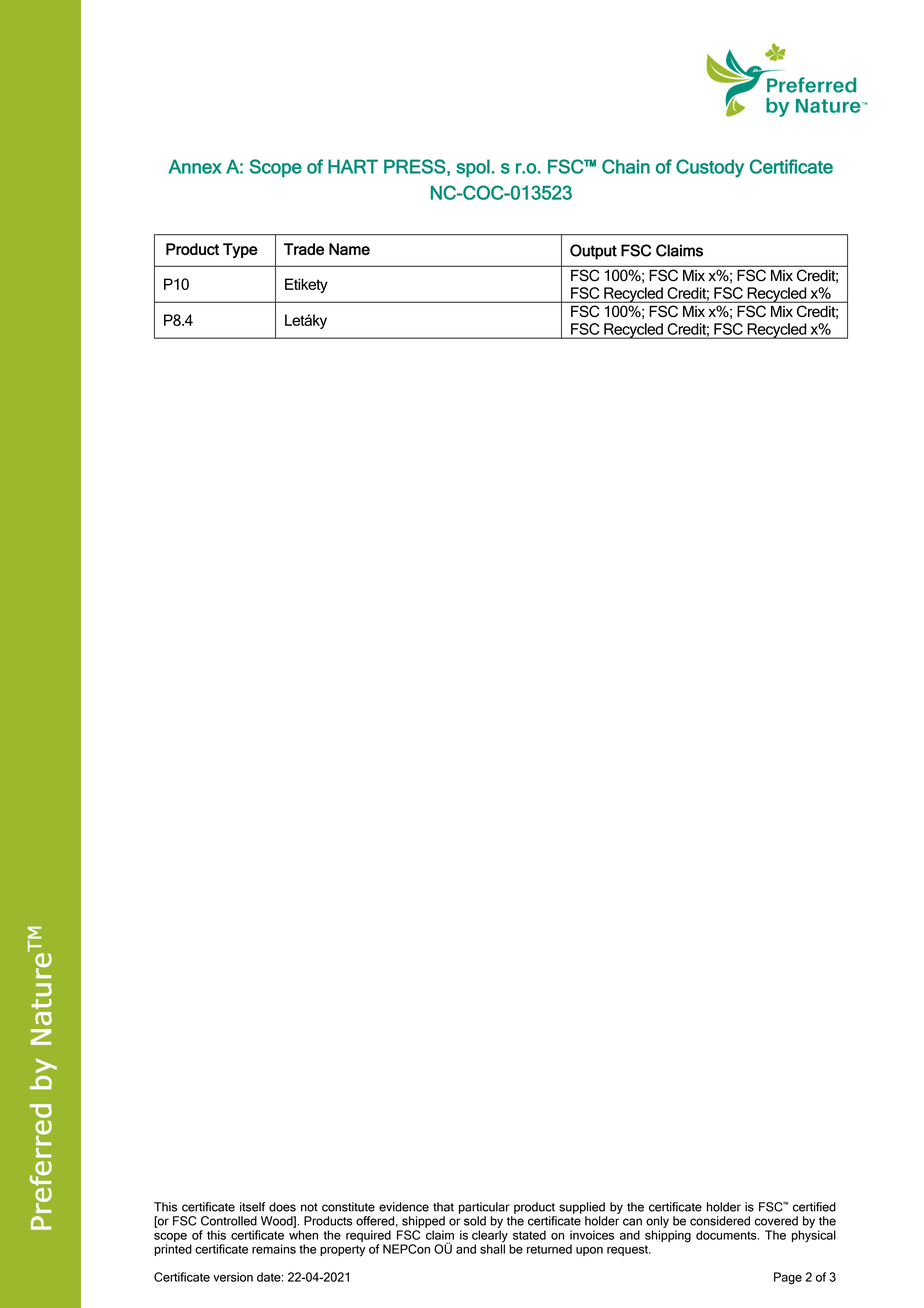  Describe the element at coordinates (349, 249) in the screenshot. I see `Name` at that location.
